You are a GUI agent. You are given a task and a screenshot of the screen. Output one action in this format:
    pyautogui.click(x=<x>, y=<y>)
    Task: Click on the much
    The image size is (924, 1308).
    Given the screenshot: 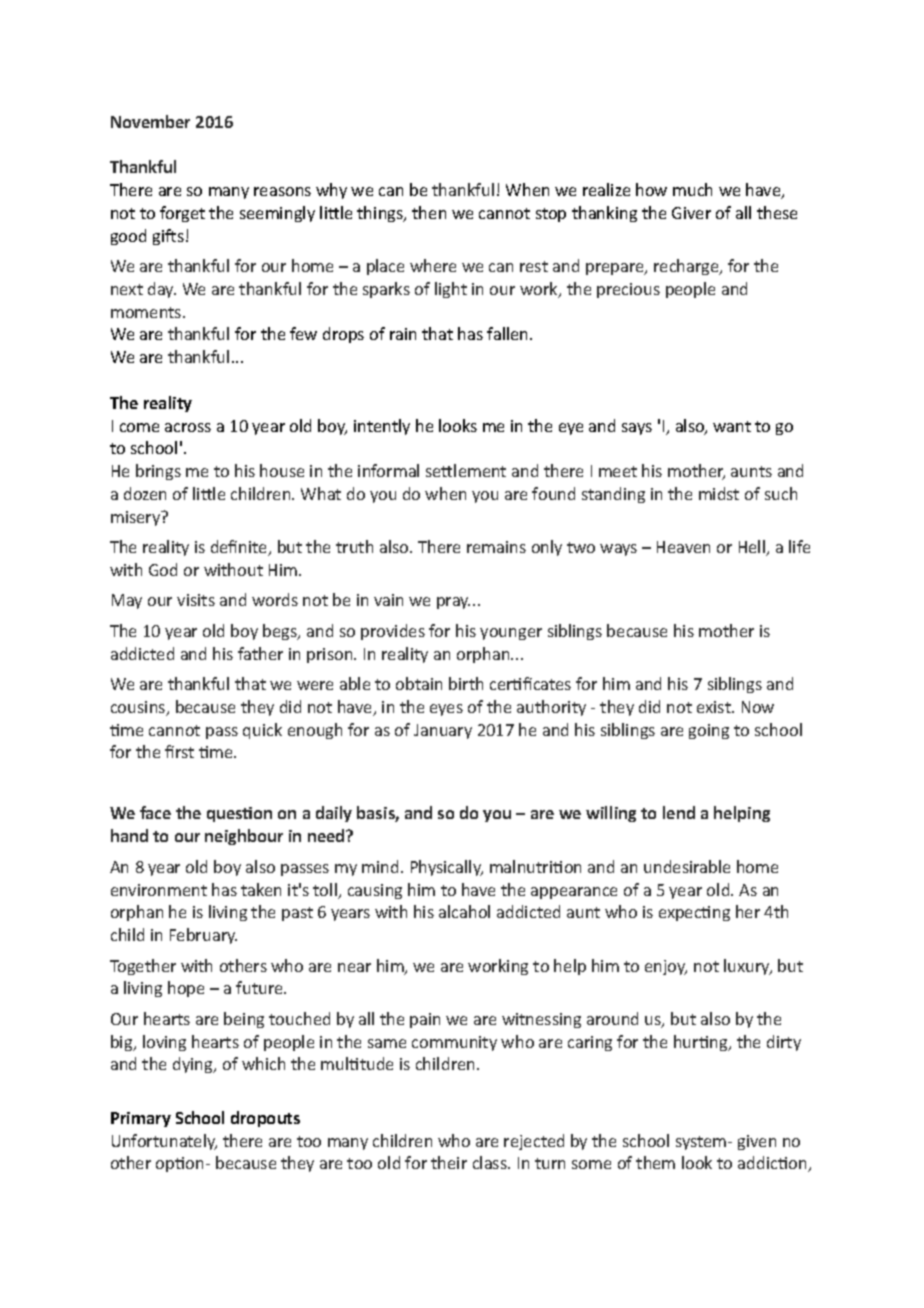 What is the action you would take?
    pyautogui.click(x=692, y=189)
